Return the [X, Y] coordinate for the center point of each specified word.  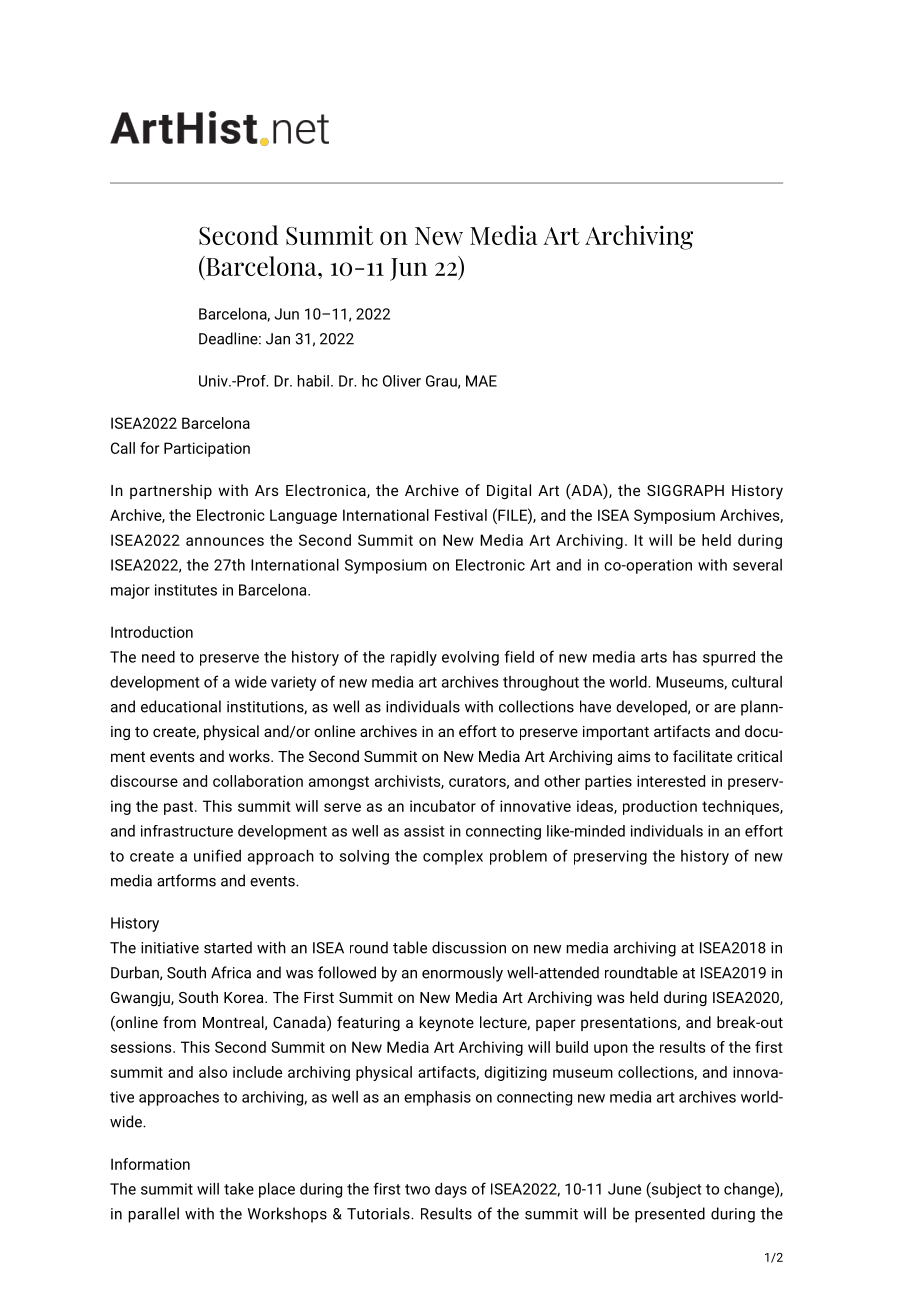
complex [453, 857]
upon [611, 1050]
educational [181, 706]
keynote [447, 1024]
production [660, 807]
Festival [461, 515]
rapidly [414, 658]
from [179, 1022]
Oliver [402, 381]
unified [217, 855]
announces [225, 541]
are [725, 708]
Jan [278, 339]
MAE [481, 381]
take [239, 1189]
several [757, 565]
